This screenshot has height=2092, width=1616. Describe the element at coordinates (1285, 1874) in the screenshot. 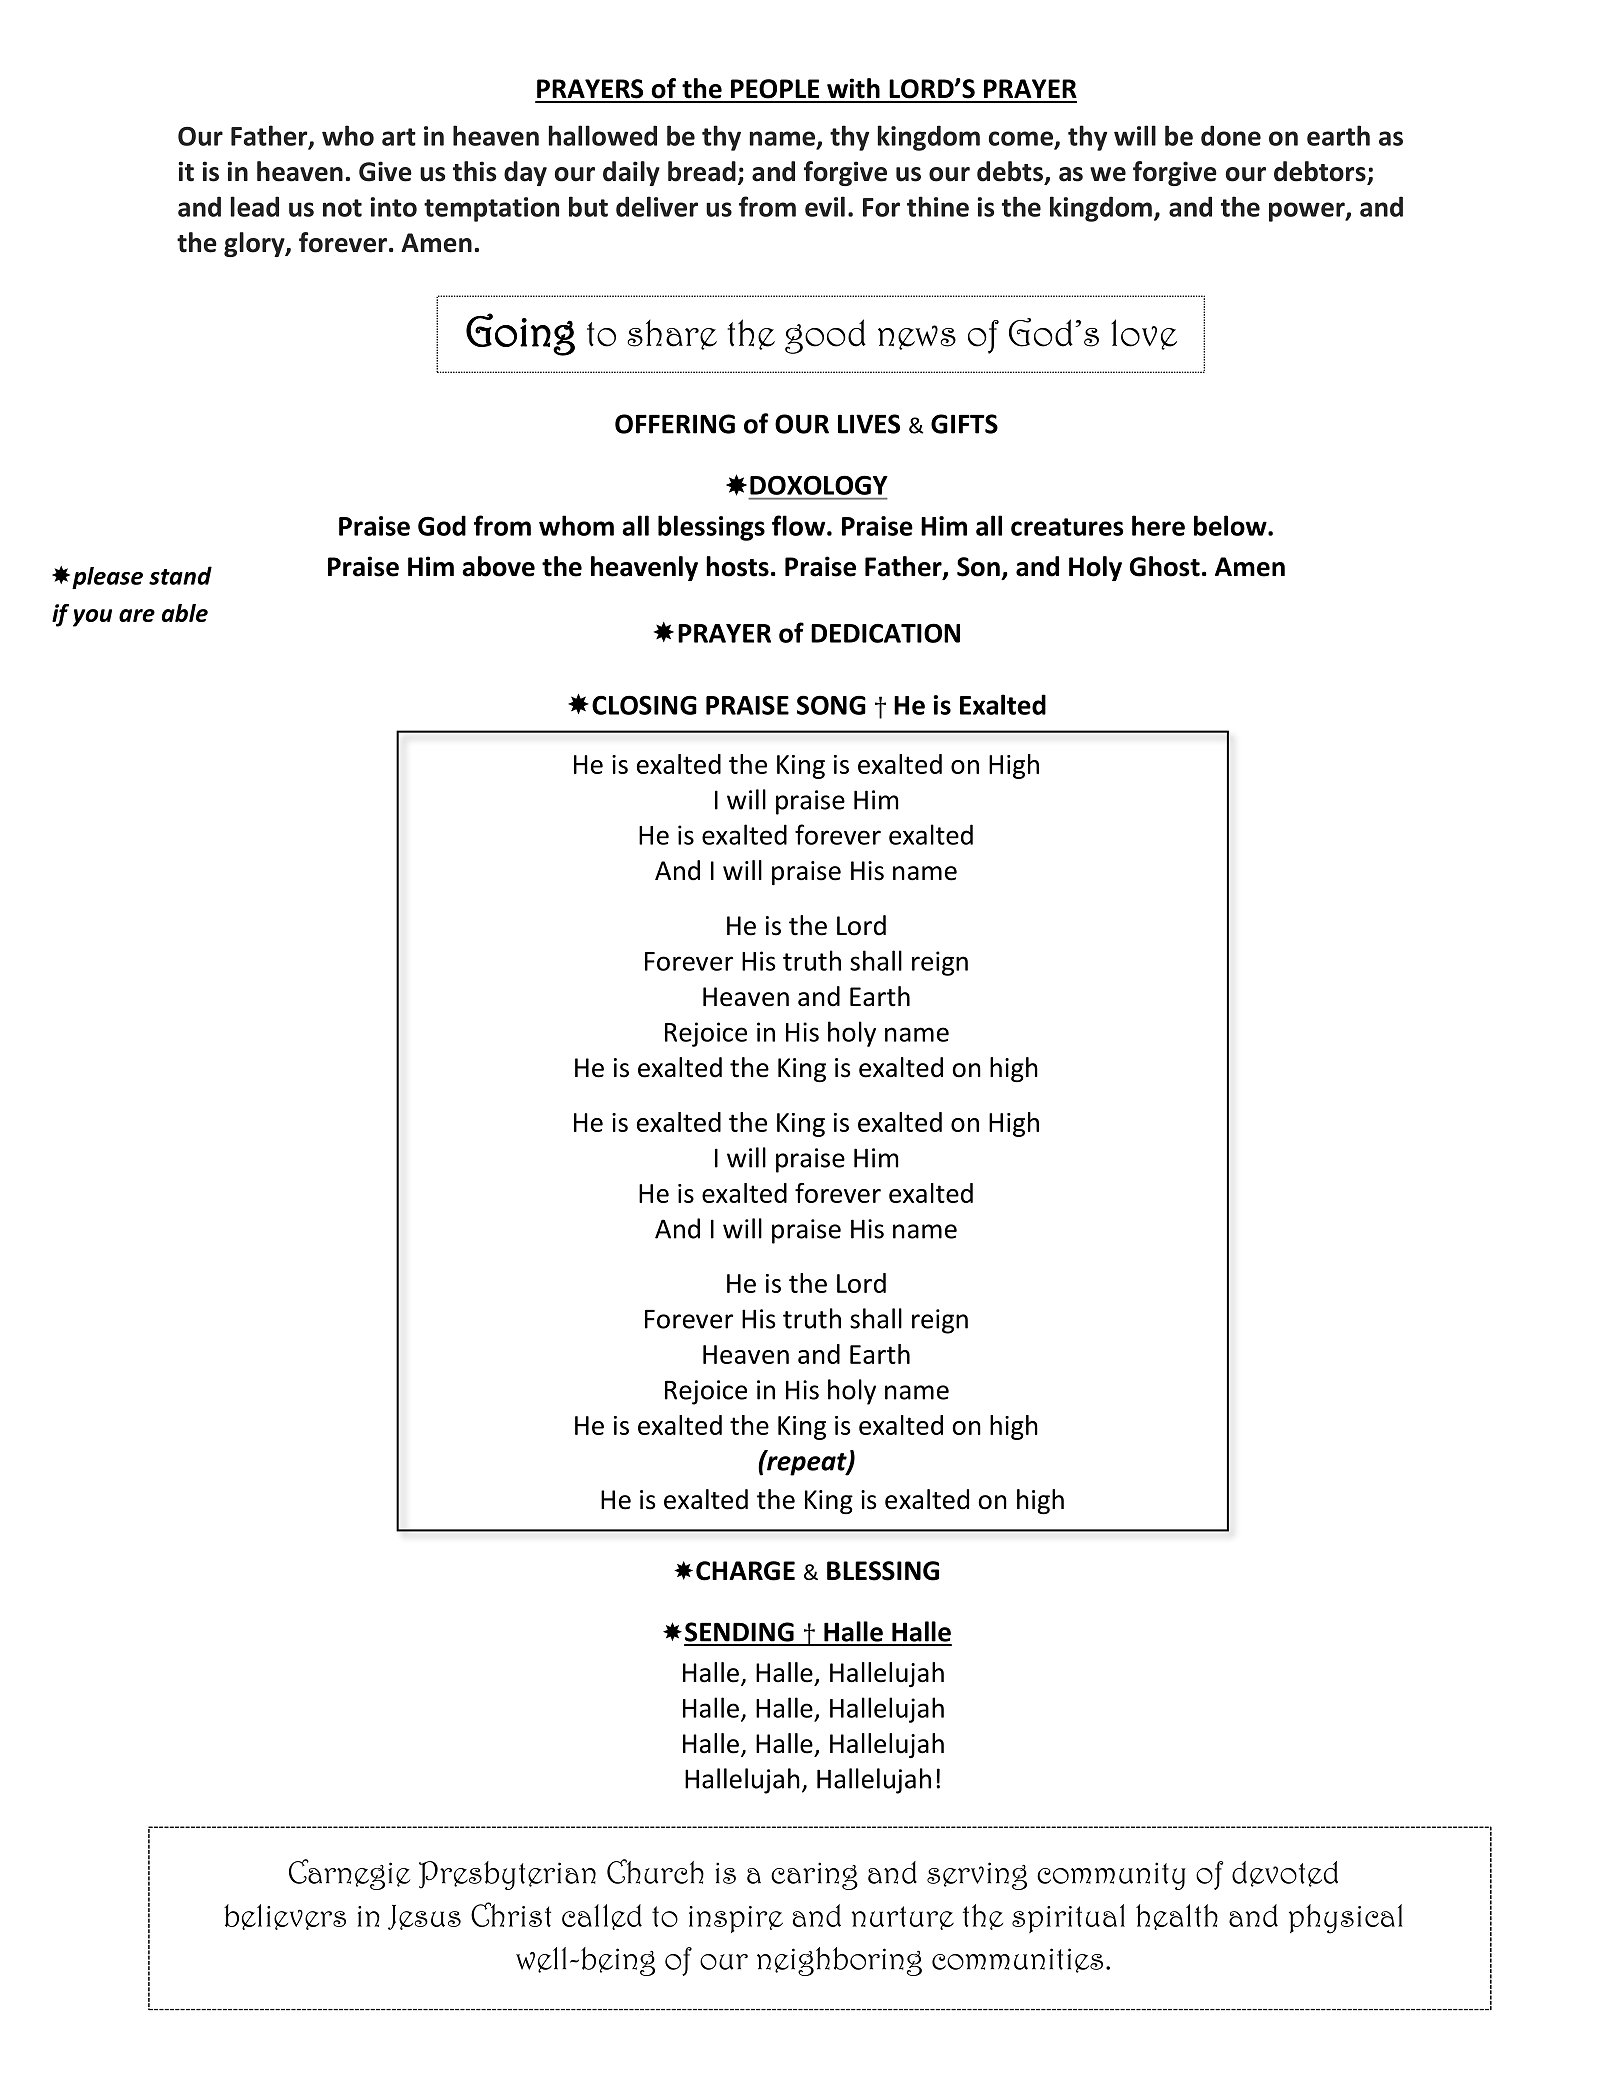

I see `devoted` at that location.
